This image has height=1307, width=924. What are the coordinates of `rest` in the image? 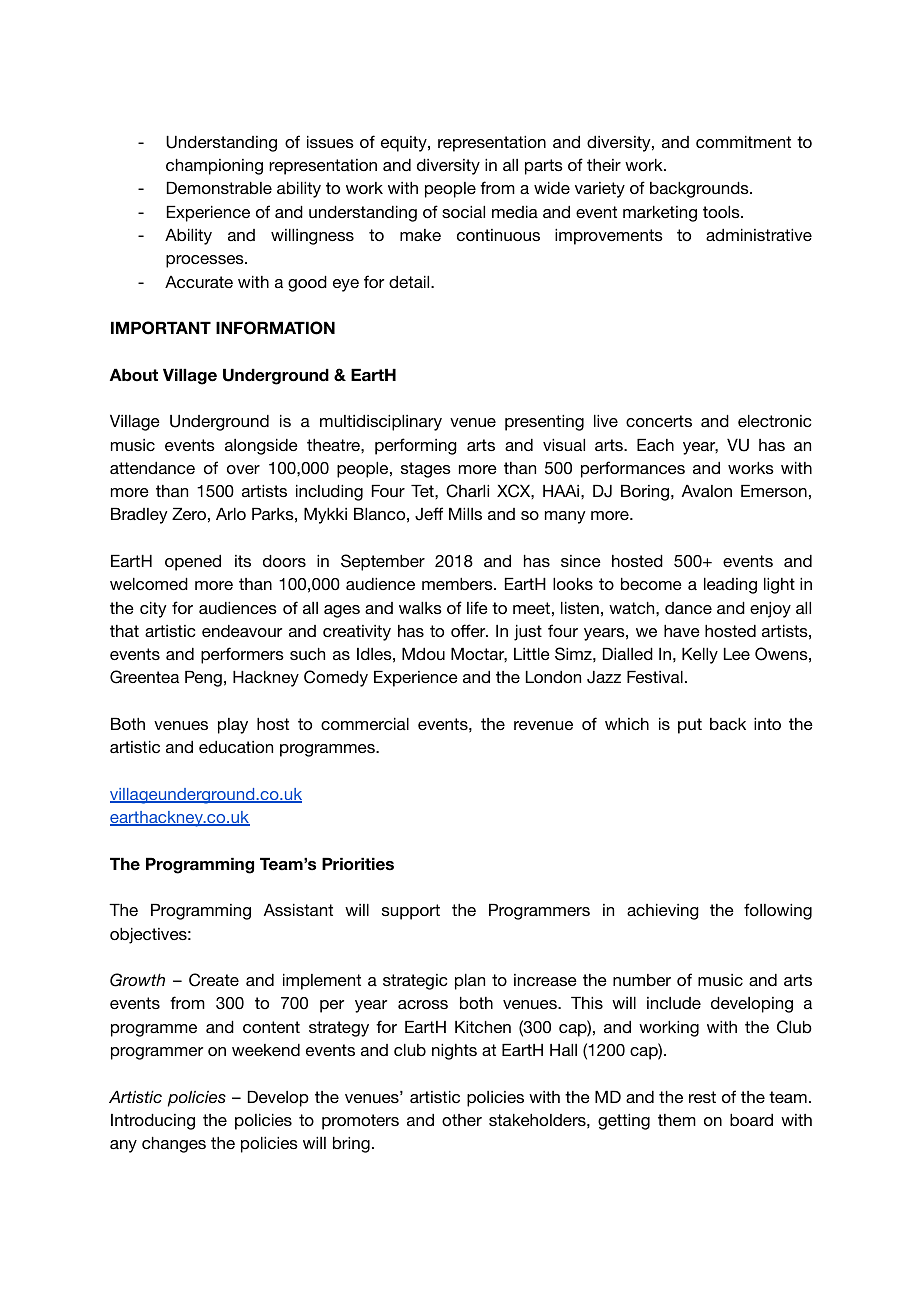 It's located at (702, 1097).
